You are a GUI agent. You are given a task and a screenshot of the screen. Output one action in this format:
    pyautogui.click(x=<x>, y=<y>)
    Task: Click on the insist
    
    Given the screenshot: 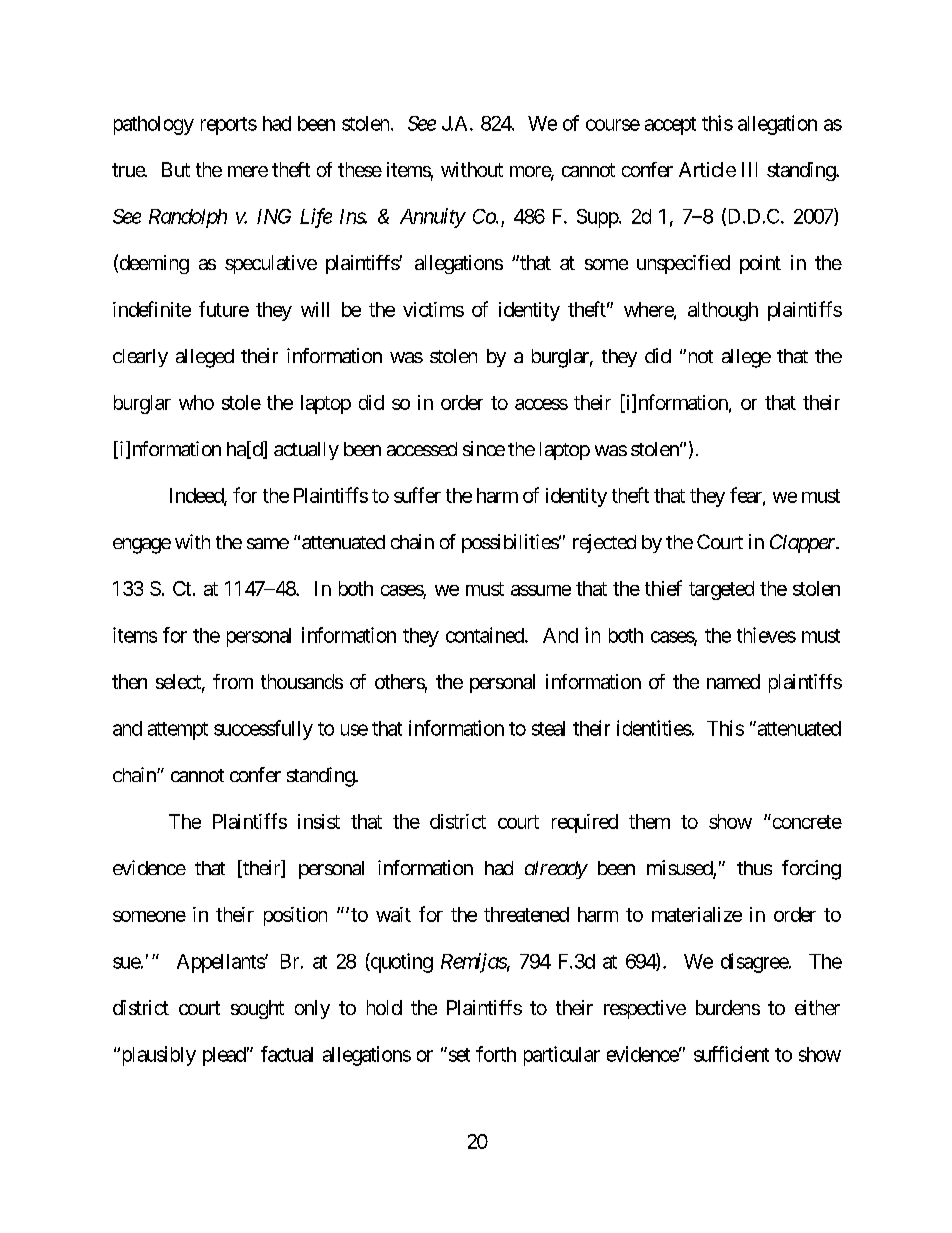 What is the action you would take?
    pyautogui.click(x=319, y=821)
